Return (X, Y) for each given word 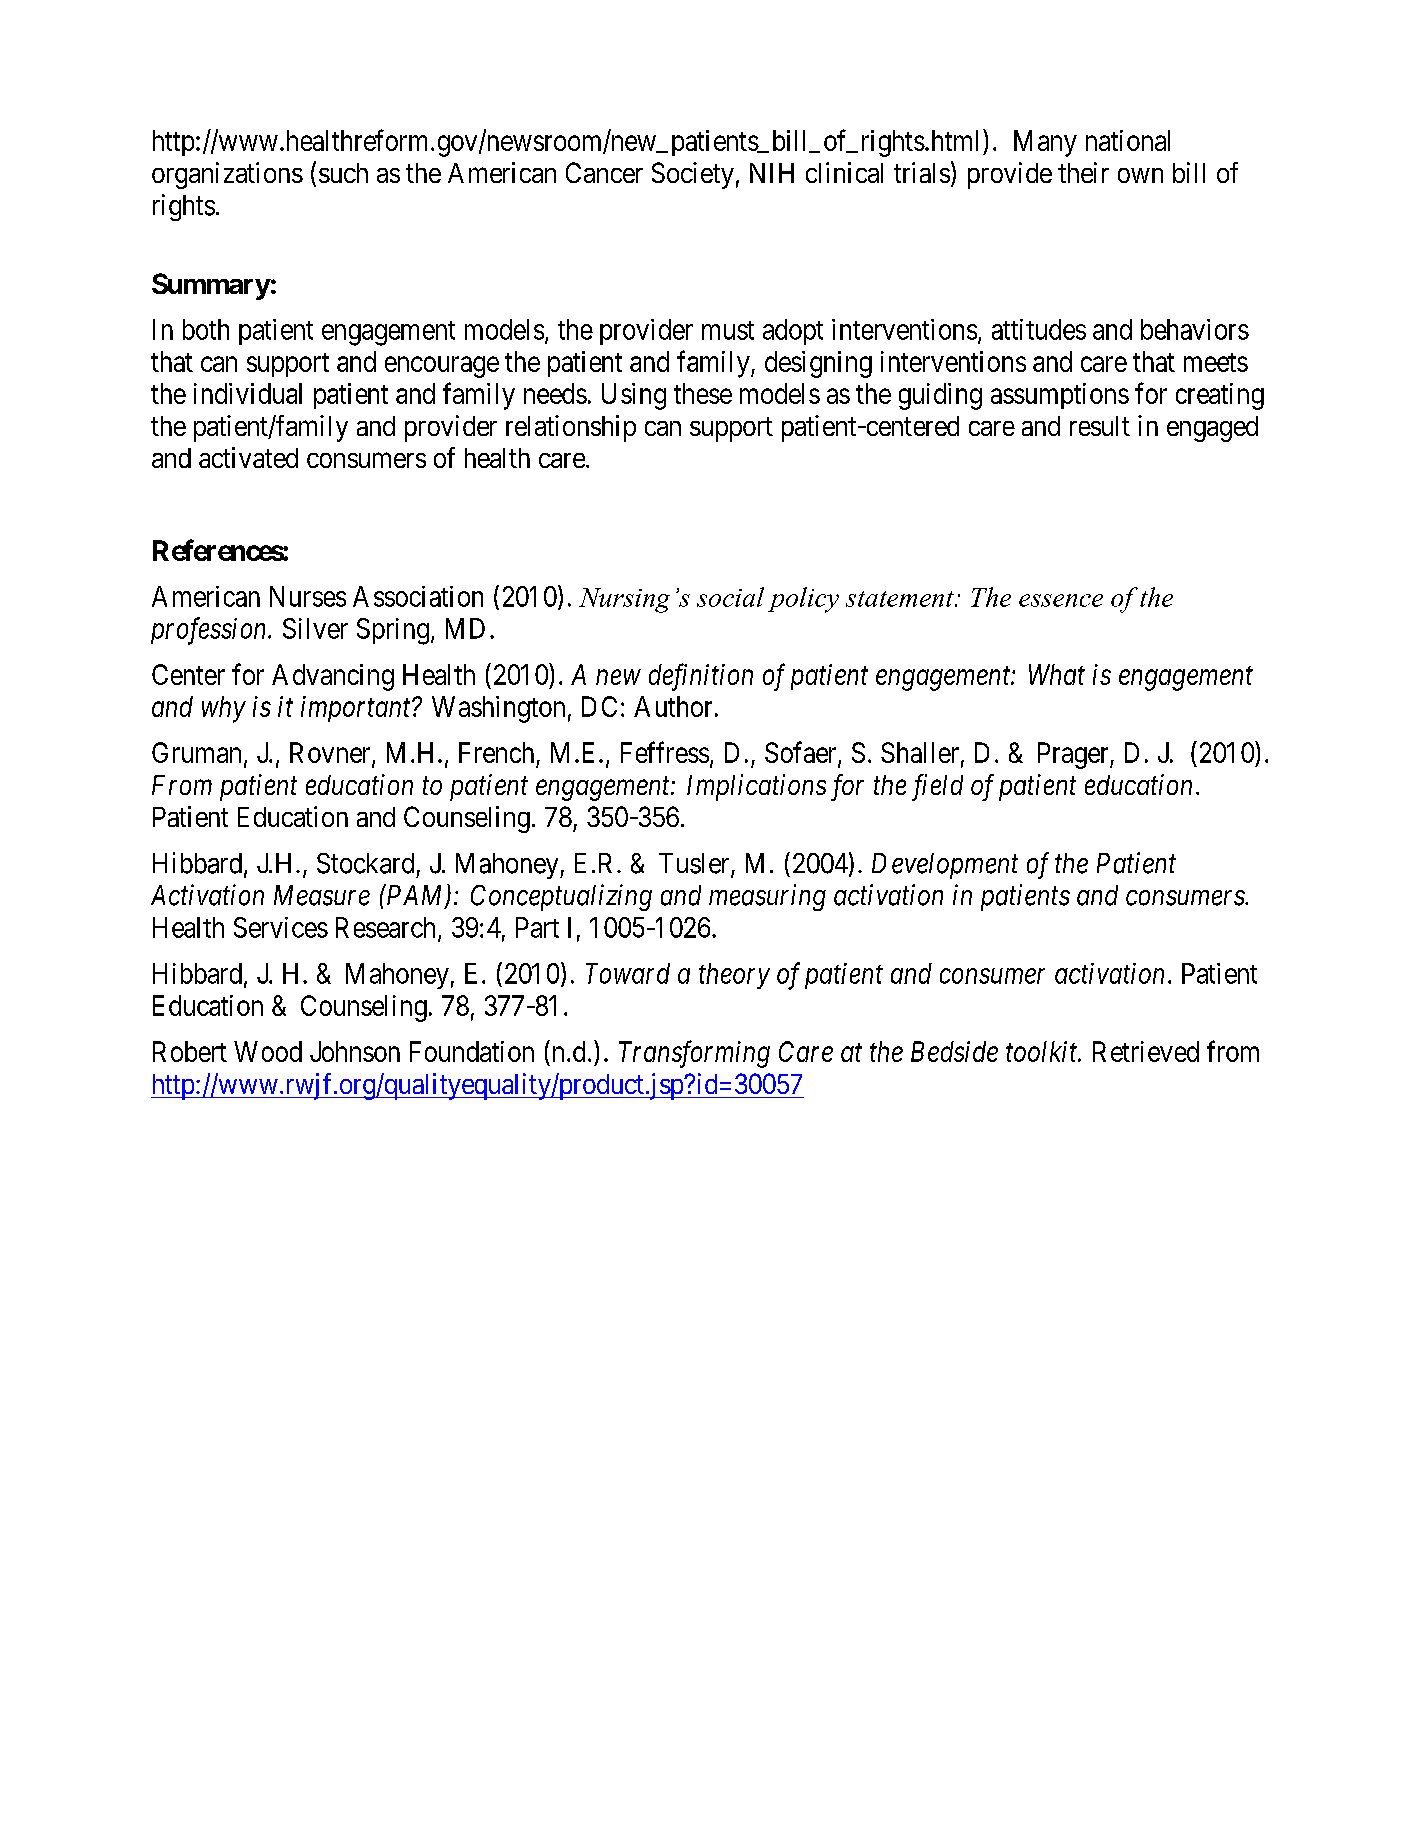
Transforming (694, 1054)
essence (1061, 600)
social (730, 597)
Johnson (355, 1051)
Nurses (308, 596)
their (1083, 172)
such (343, 173)
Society (693, 175)
